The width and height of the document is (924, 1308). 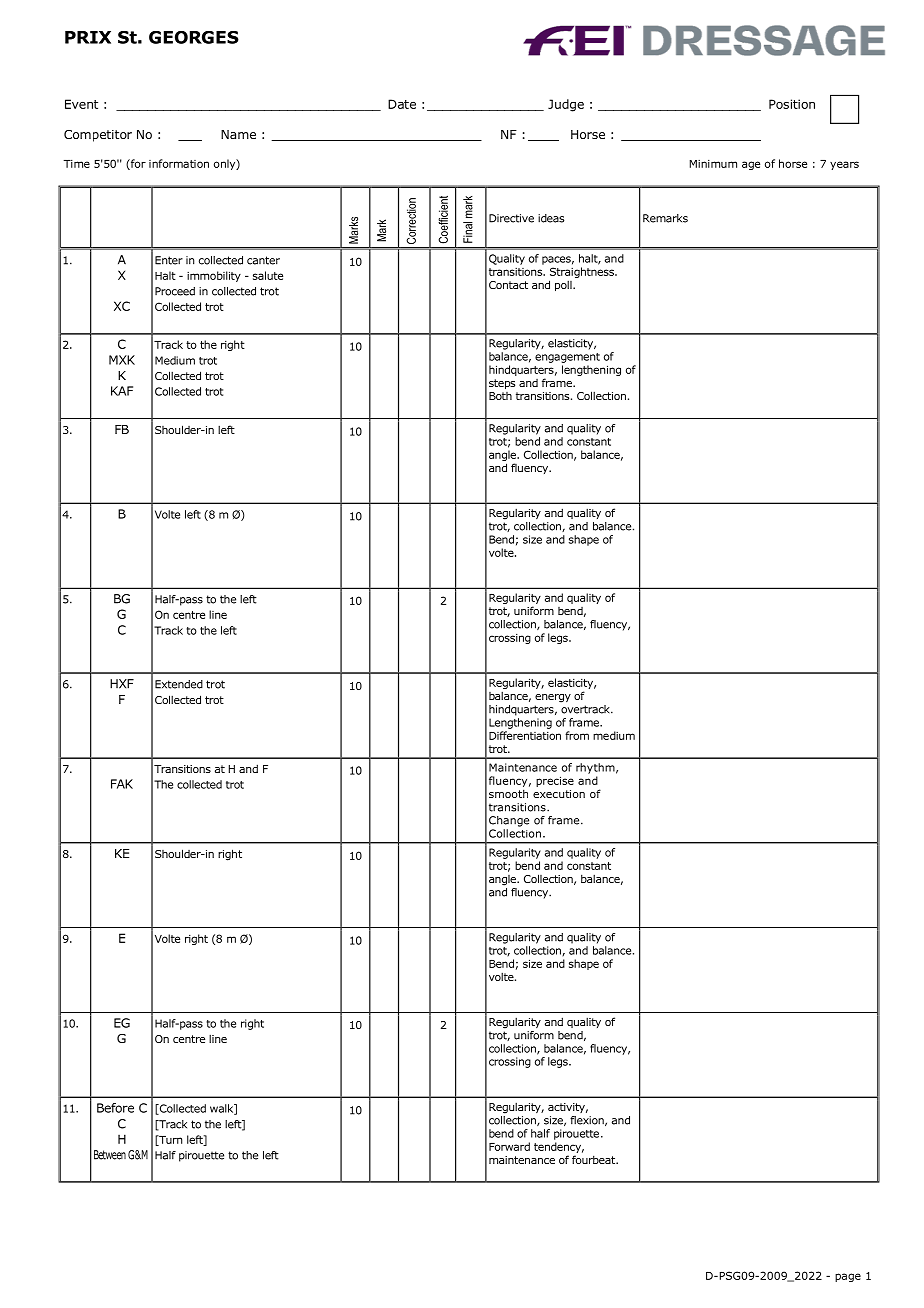 What do you see at coordinates (567, 358) in the document?
I see `engagement` at bounding box center [567, 358].
